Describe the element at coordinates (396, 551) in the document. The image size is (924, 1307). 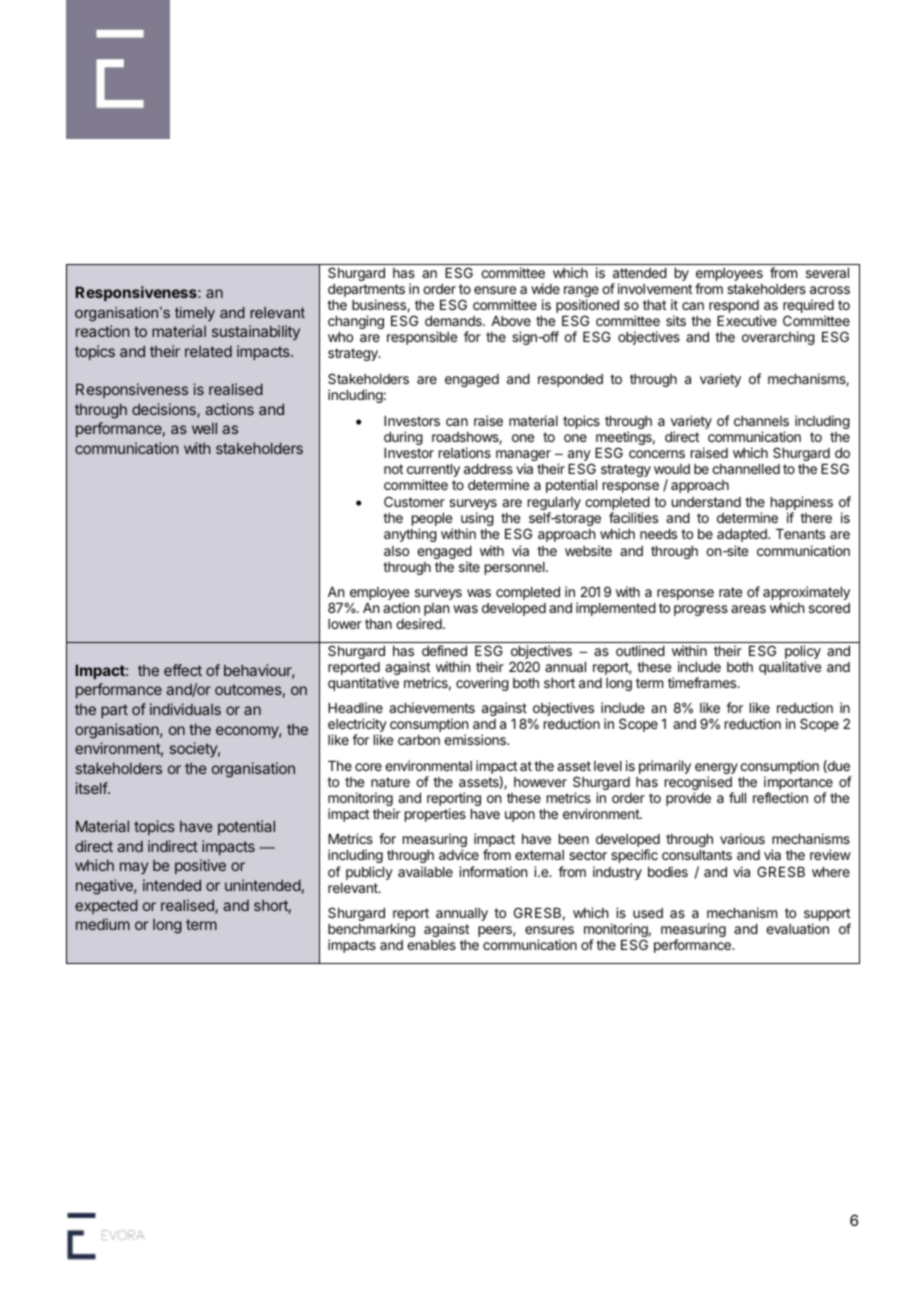
I see `also` at that location.
